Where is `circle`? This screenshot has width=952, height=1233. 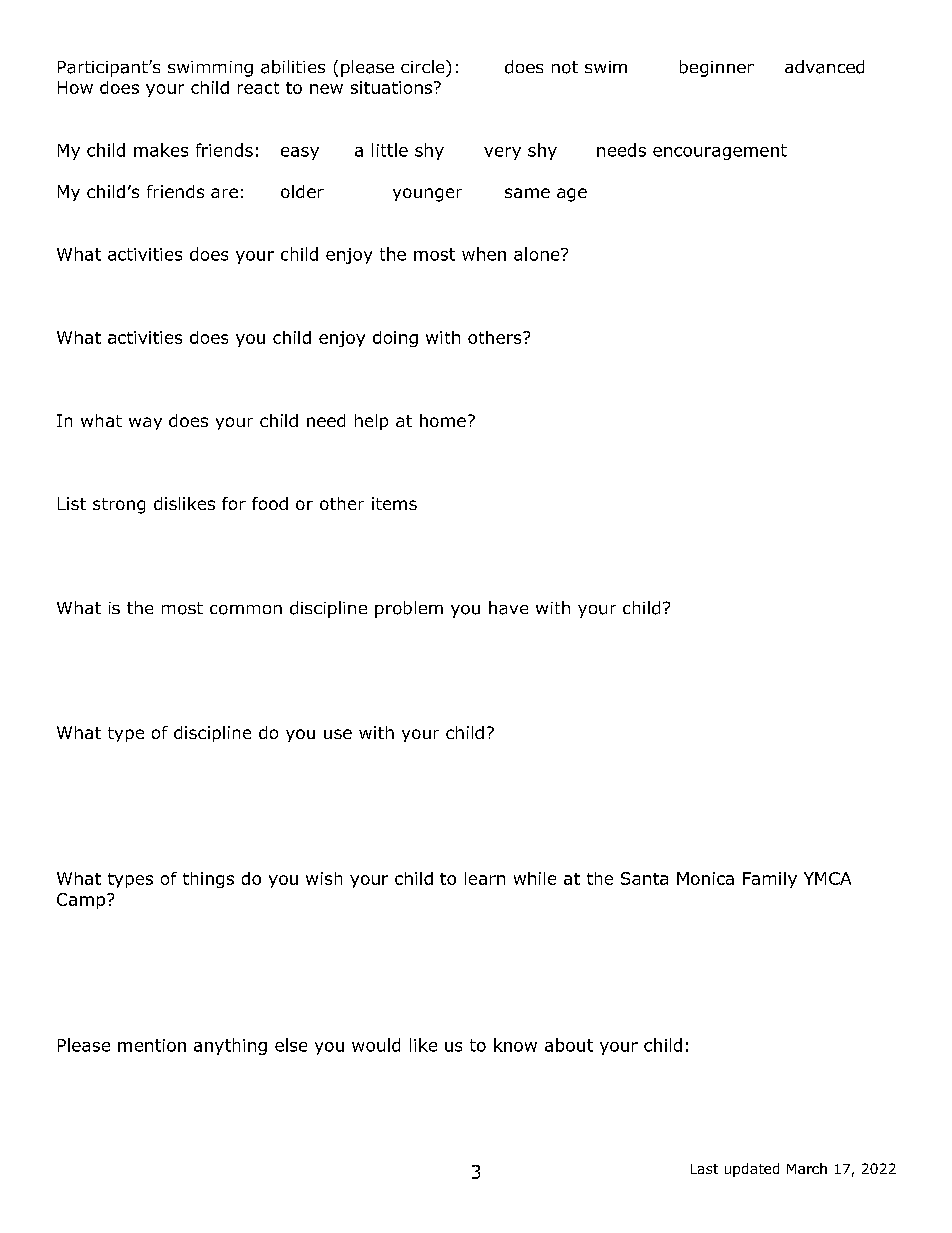
circle is located at coordinates (424, 66).
